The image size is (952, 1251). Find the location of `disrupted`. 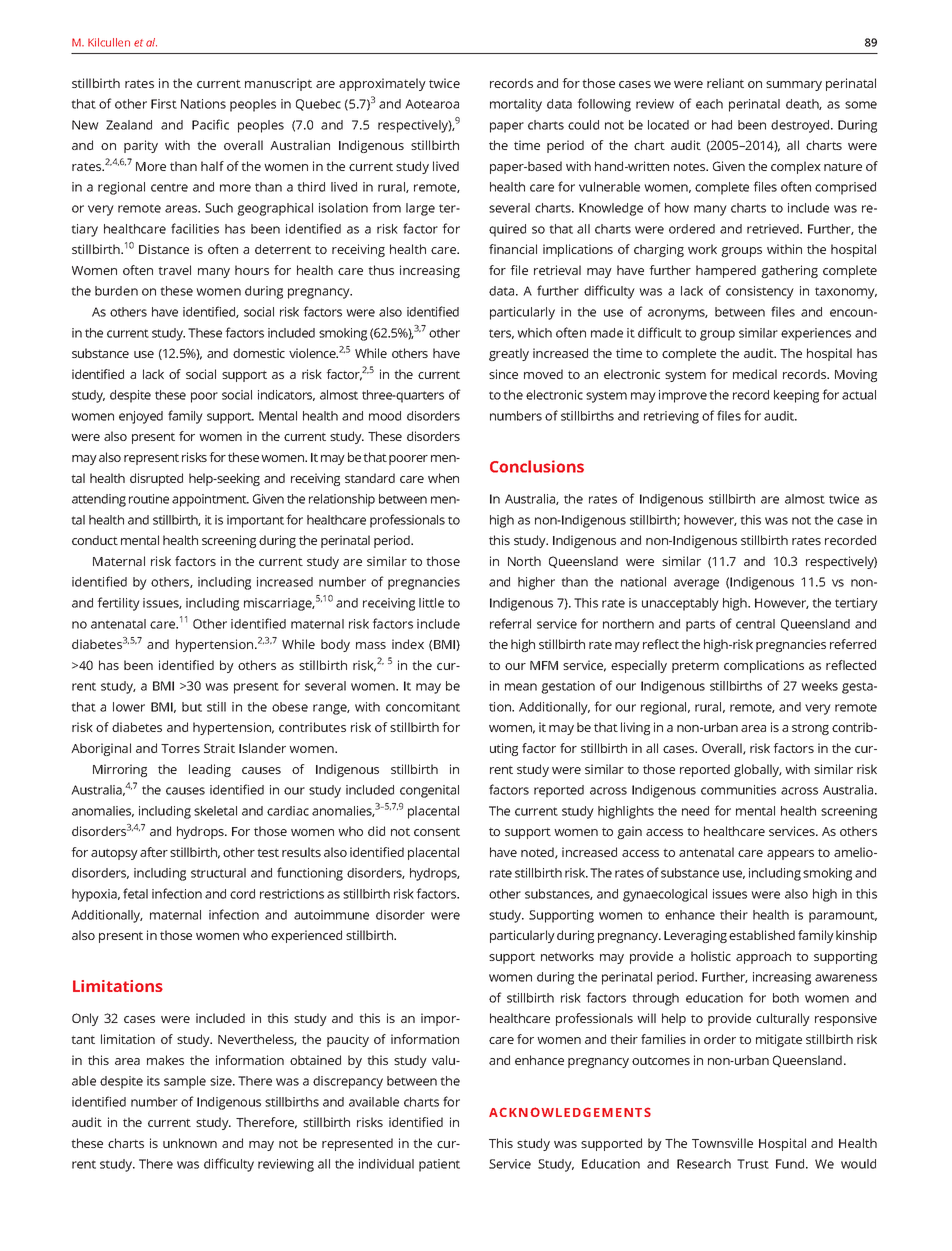

disrupted is located at coordinates (156, 479).
